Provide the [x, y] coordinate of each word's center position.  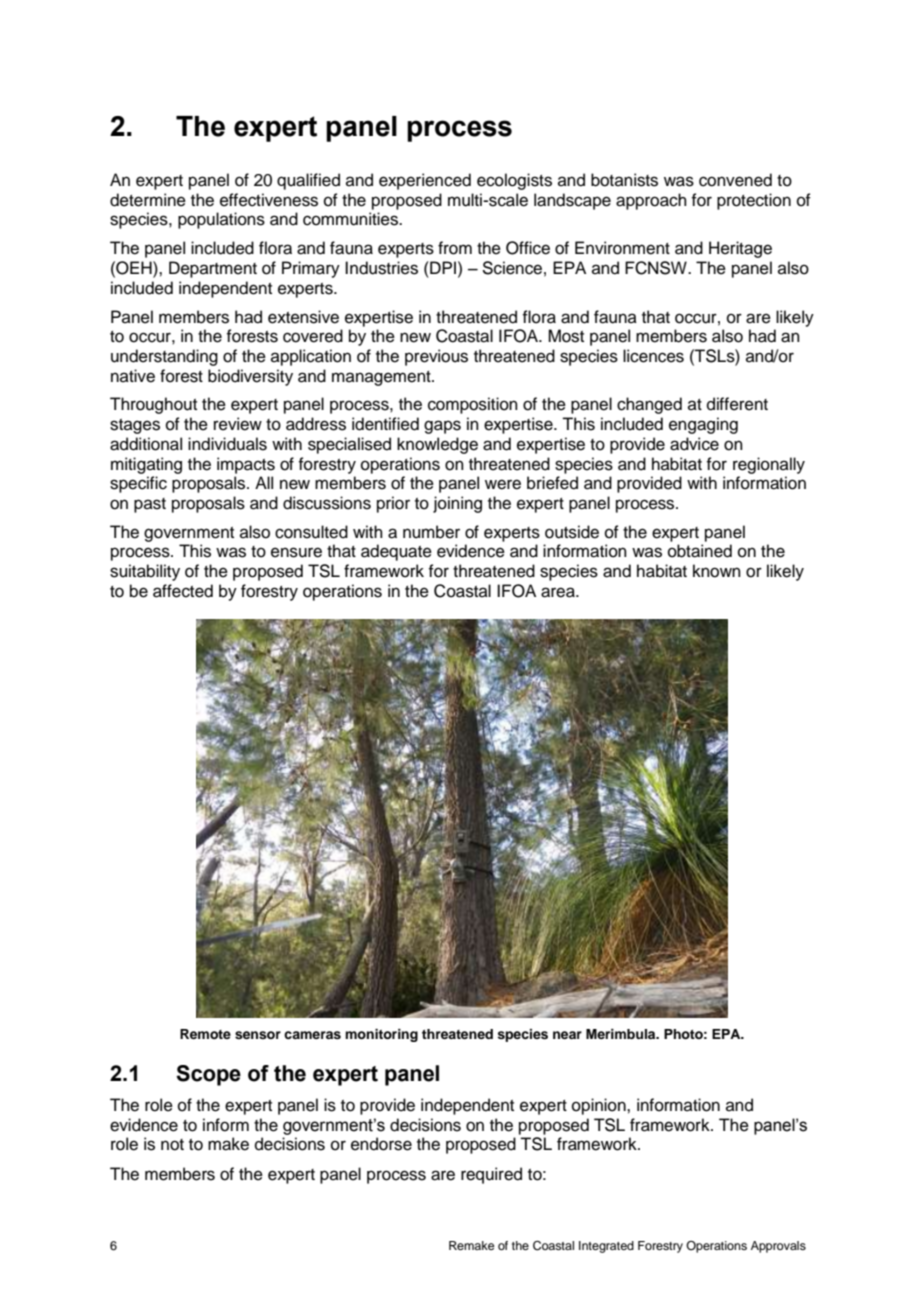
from [455, 248]
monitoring [381, 1035]
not [172, 1145]
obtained [700, 551]
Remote [205, 1034]
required [491, 1175]
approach [651, 201]
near [567, 1035]
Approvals [778, 1247]
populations [221, 220]
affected [183, 591]
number [431, 532]
